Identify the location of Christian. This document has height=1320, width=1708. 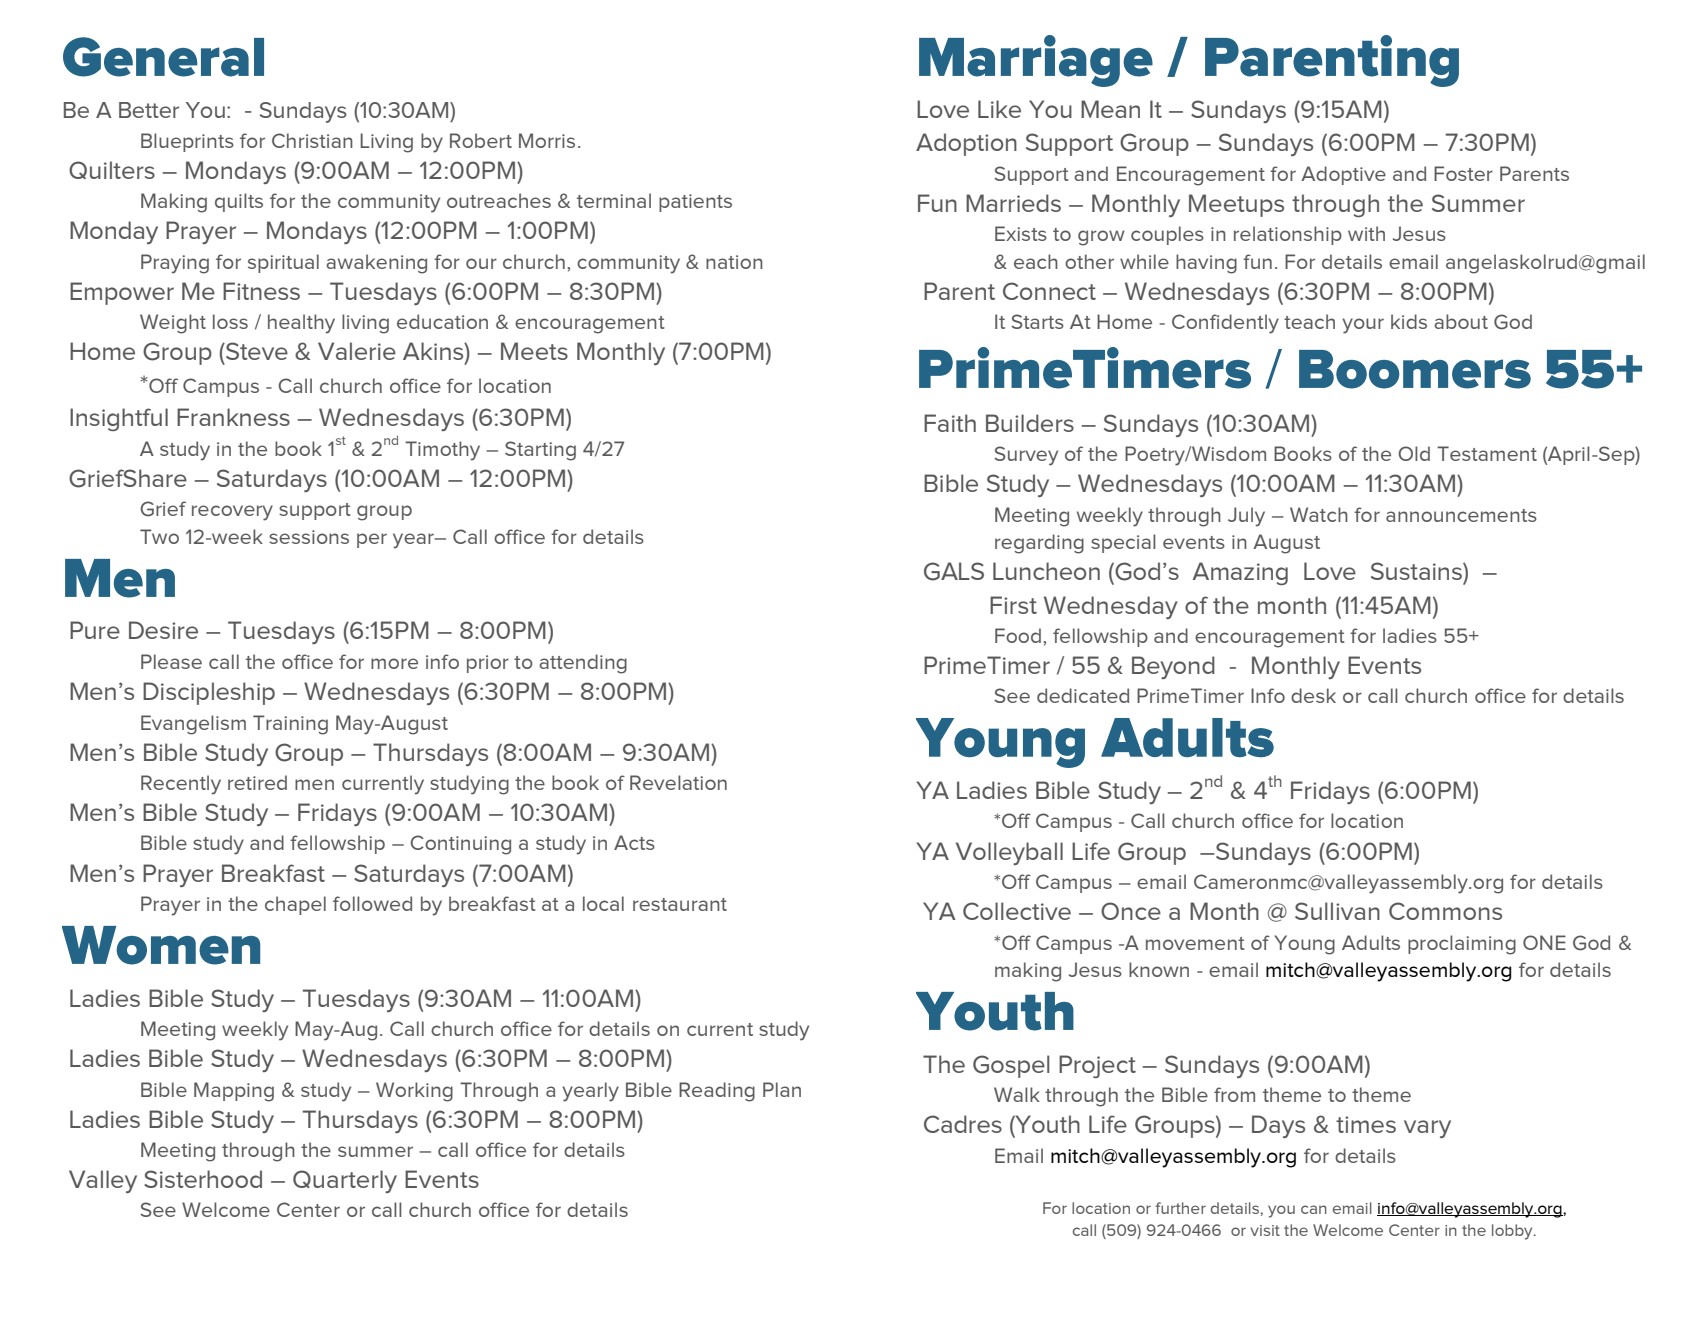
(312, 140).
